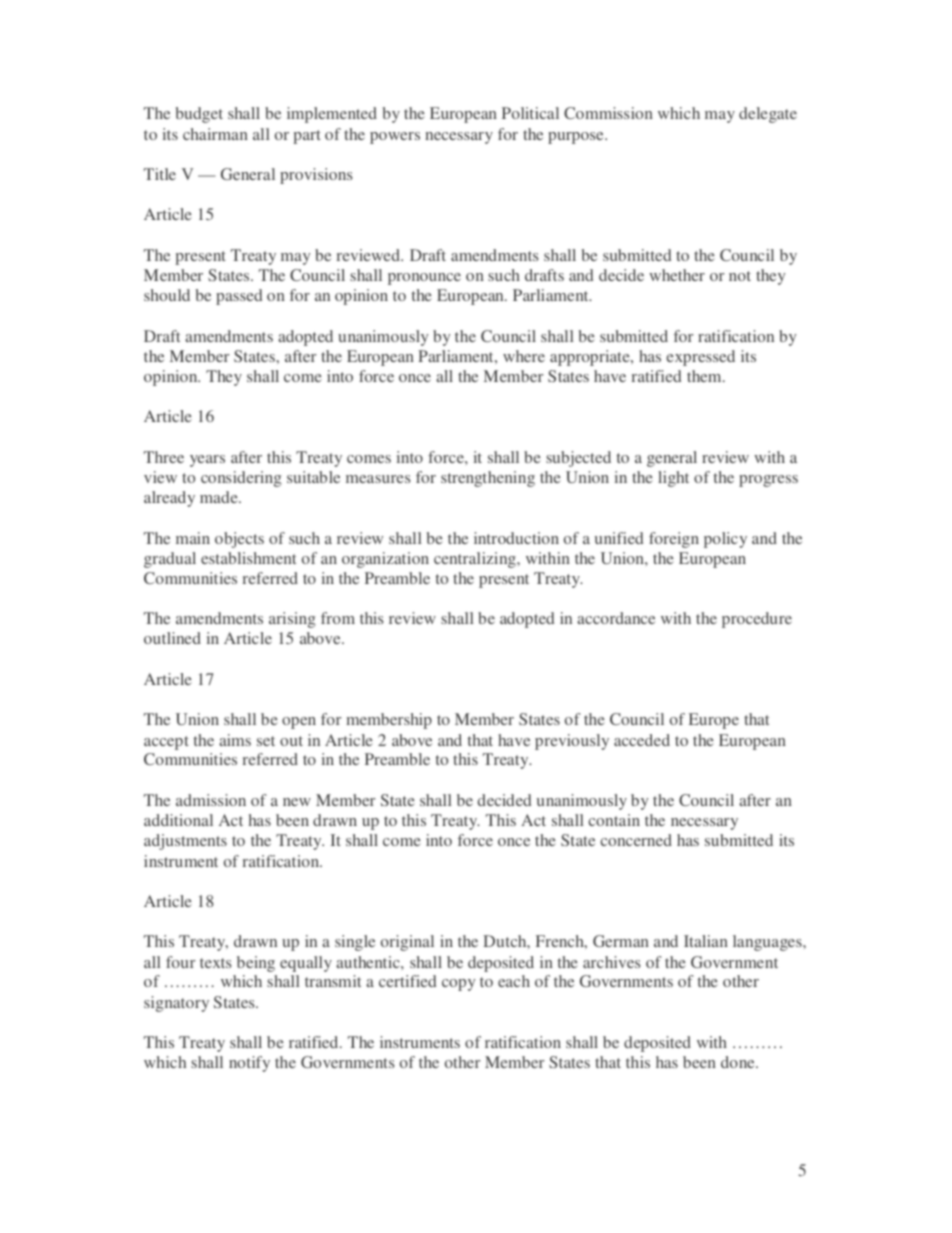 Image resolution: width=952 pixels, height=1233 pixels. What do you see at coordinates (395, 138) in the image?
I see `powers` at bounding box center [395, 138].
